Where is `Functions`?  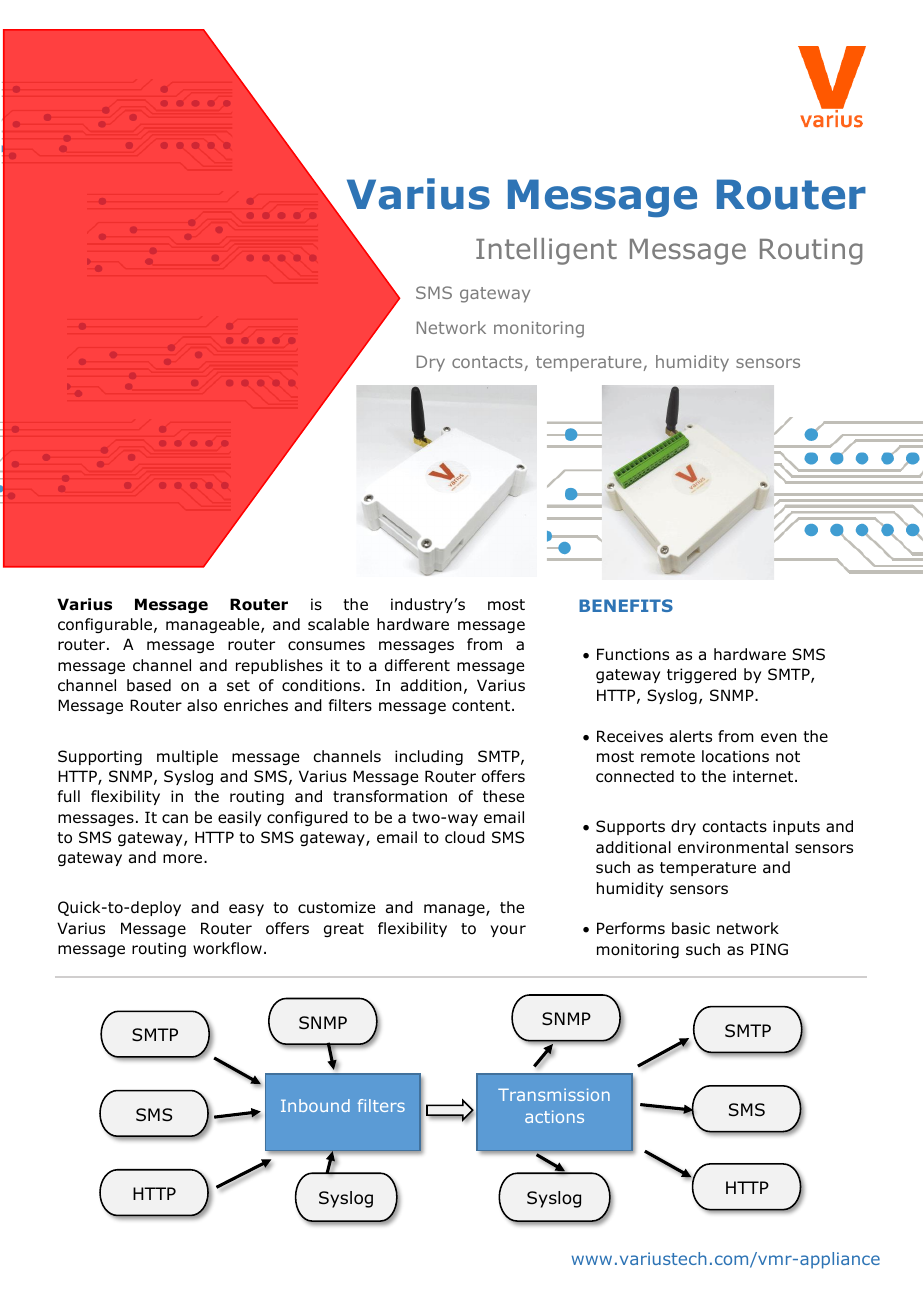
Functions is located at coordinates (633, 654).
